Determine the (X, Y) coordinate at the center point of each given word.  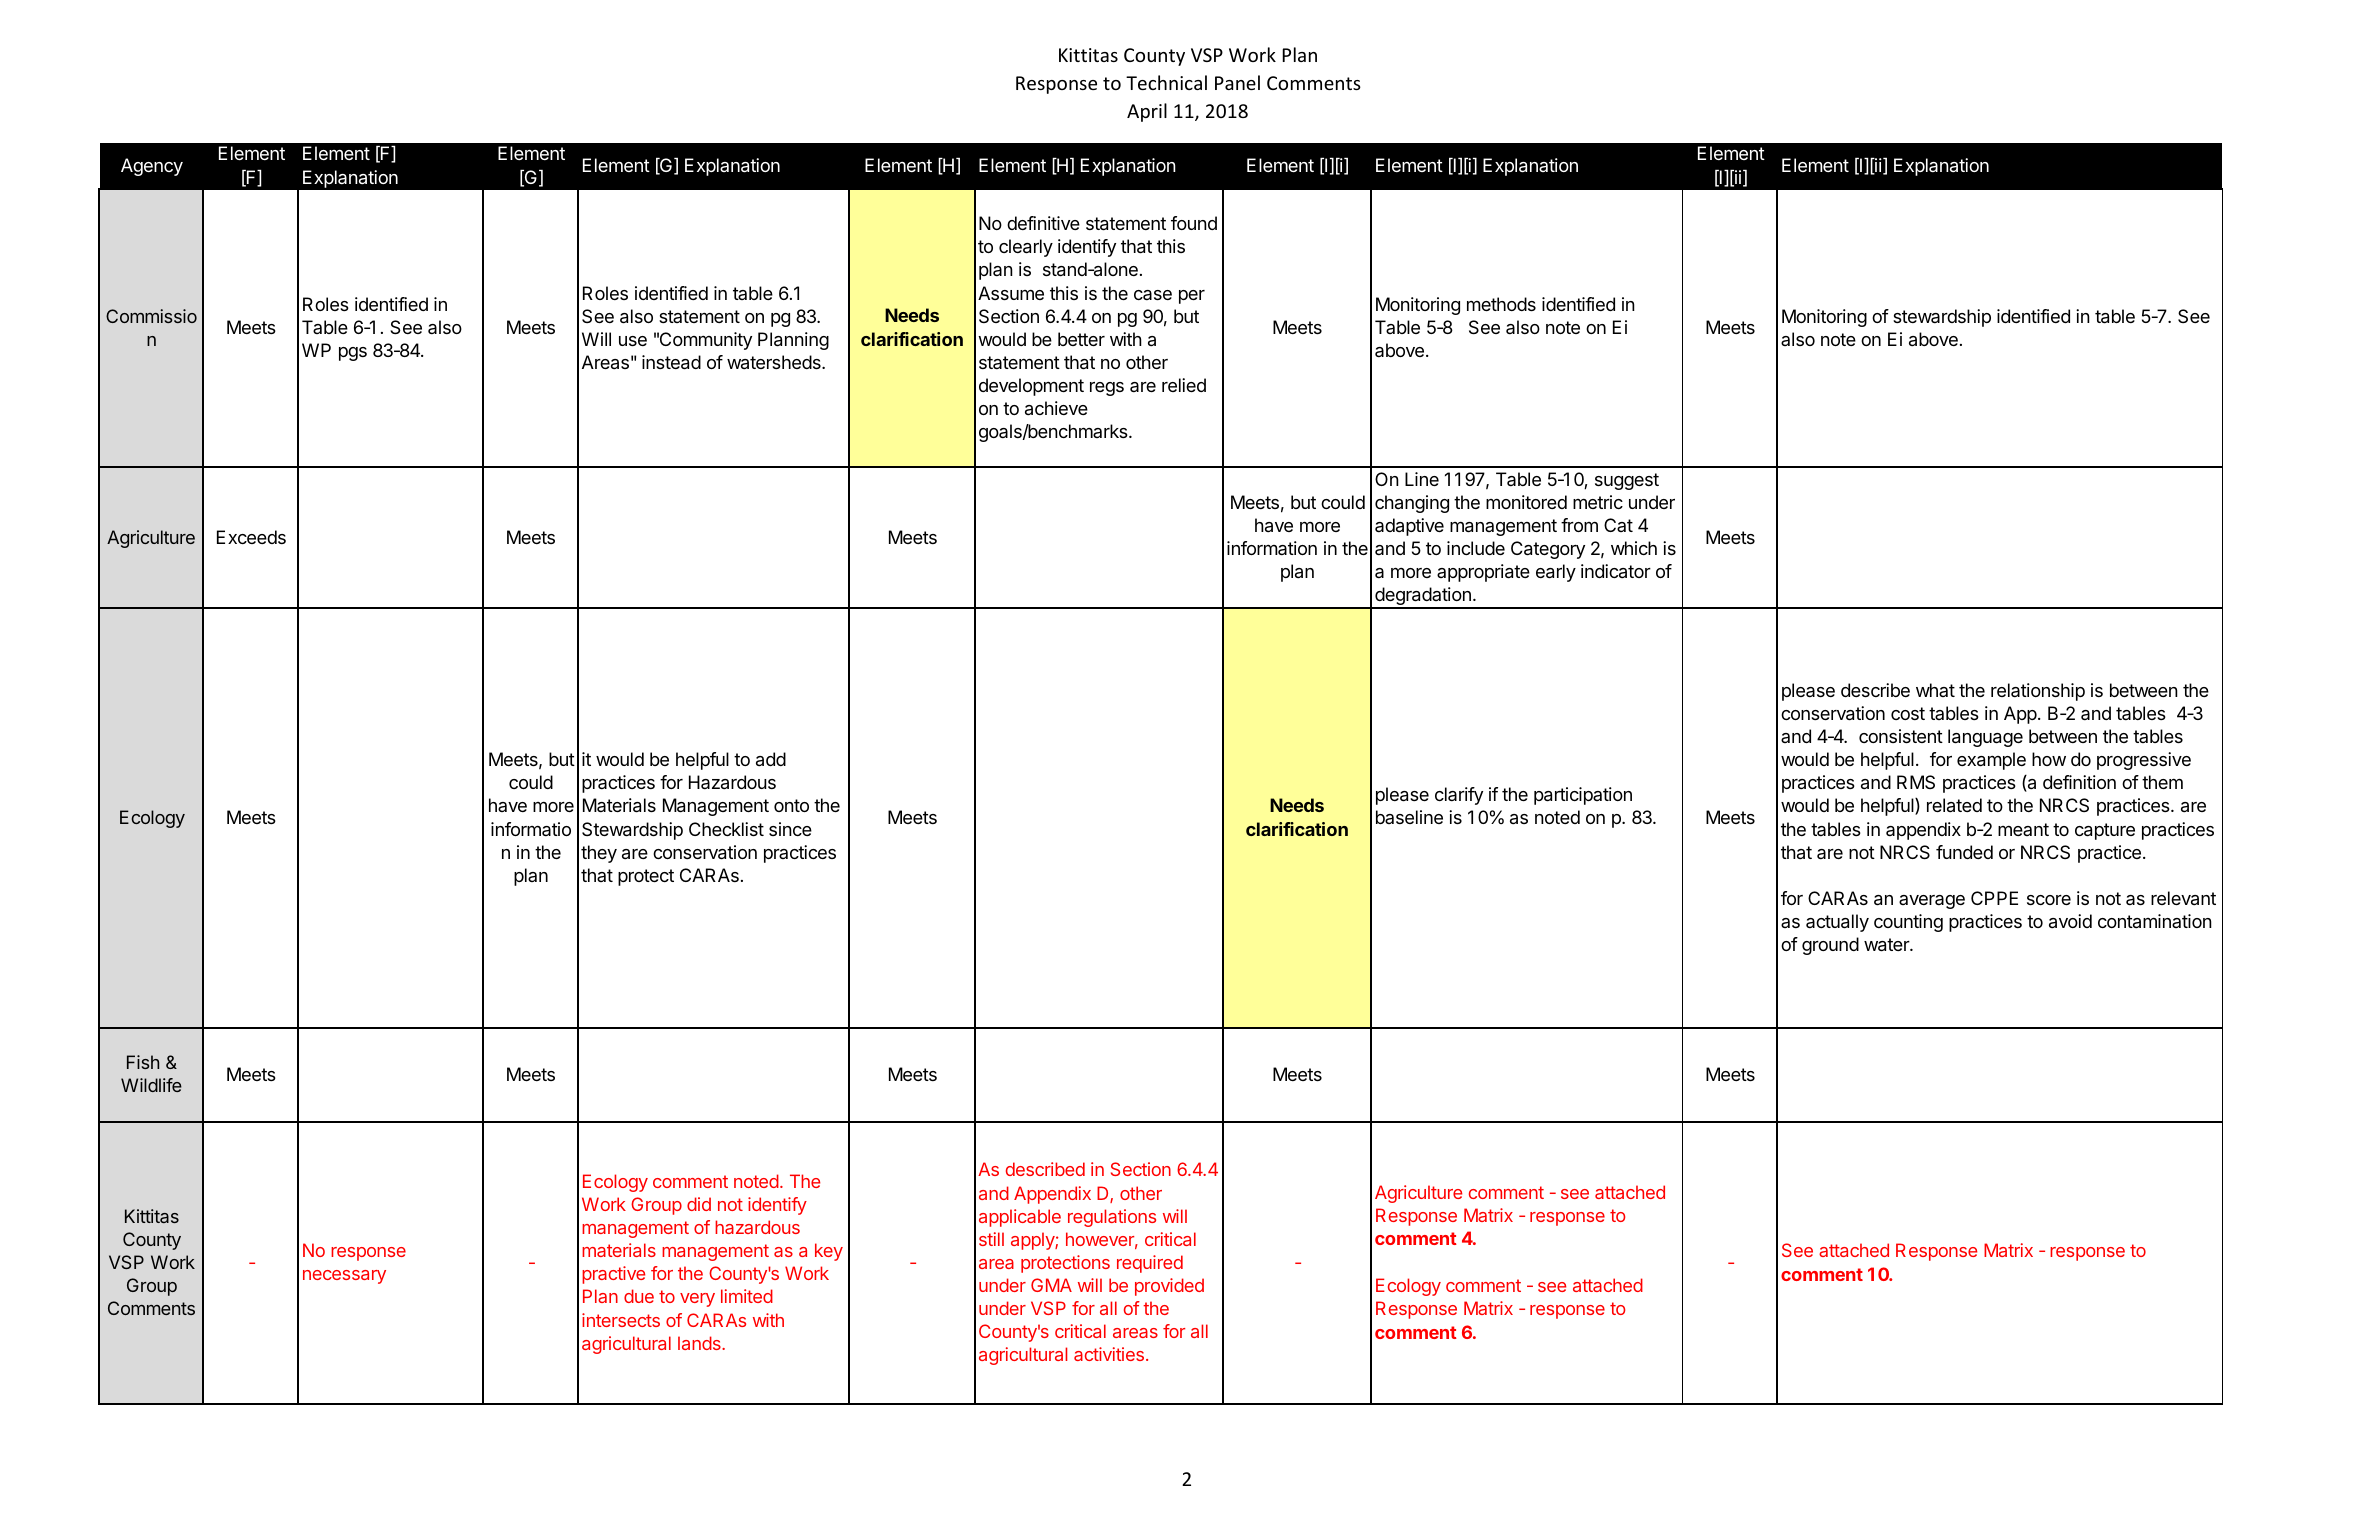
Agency (152, 167)
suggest (1627, 481)
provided (1169, 1287)
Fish (143, 1062)
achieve (1056, 408)
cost (1908, 713)
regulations (1112, 1218)
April (1147, 112)
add (771, 759)
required (1150, 1264)
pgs (353, 354)
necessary (344, 1277)
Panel (1237, 82)
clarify (1459, 796)
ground (1830, 946)
